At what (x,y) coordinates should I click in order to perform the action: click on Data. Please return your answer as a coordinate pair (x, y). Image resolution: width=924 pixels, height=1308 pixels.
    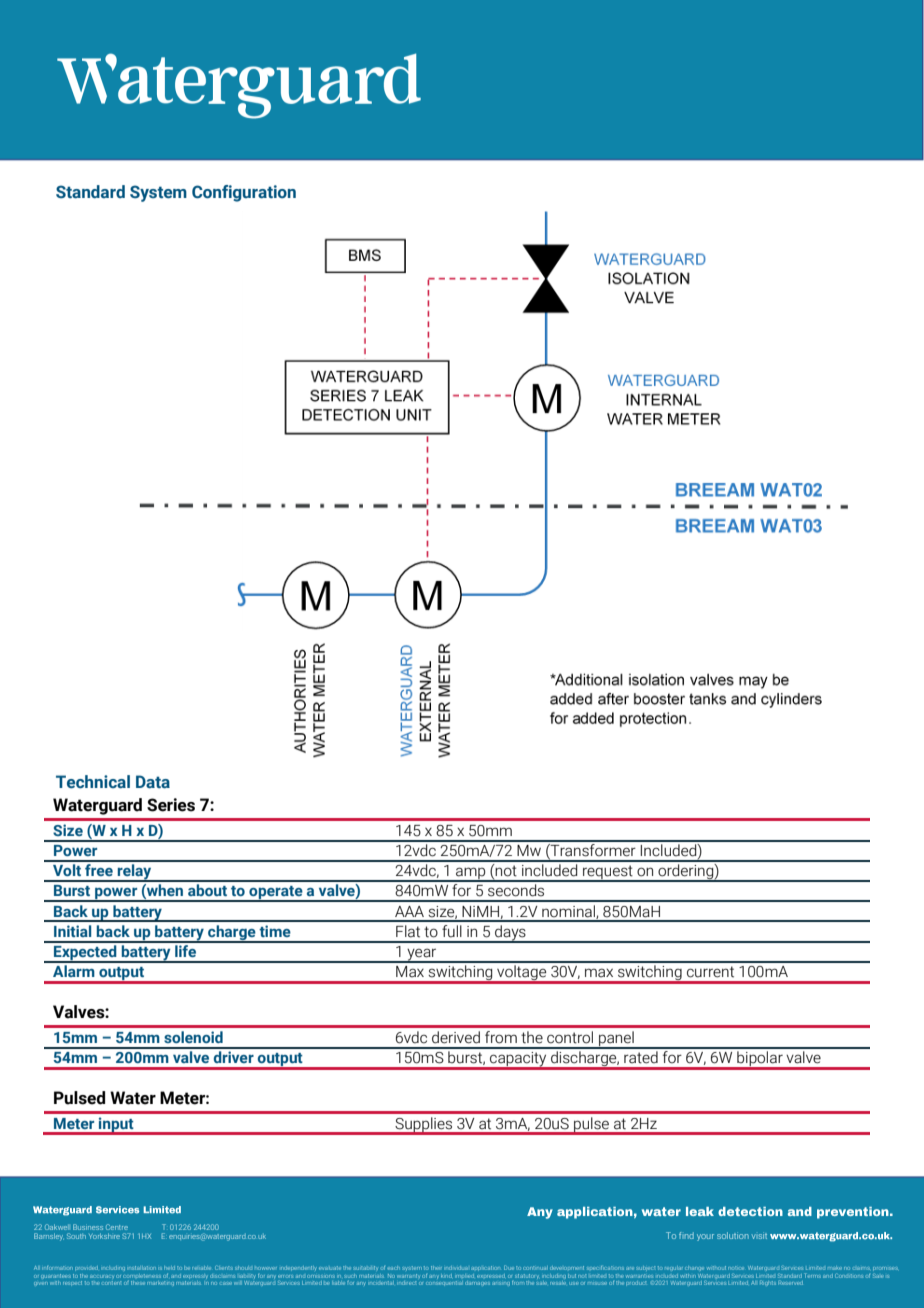
    Looking at the image, I should click on (153, 782).
